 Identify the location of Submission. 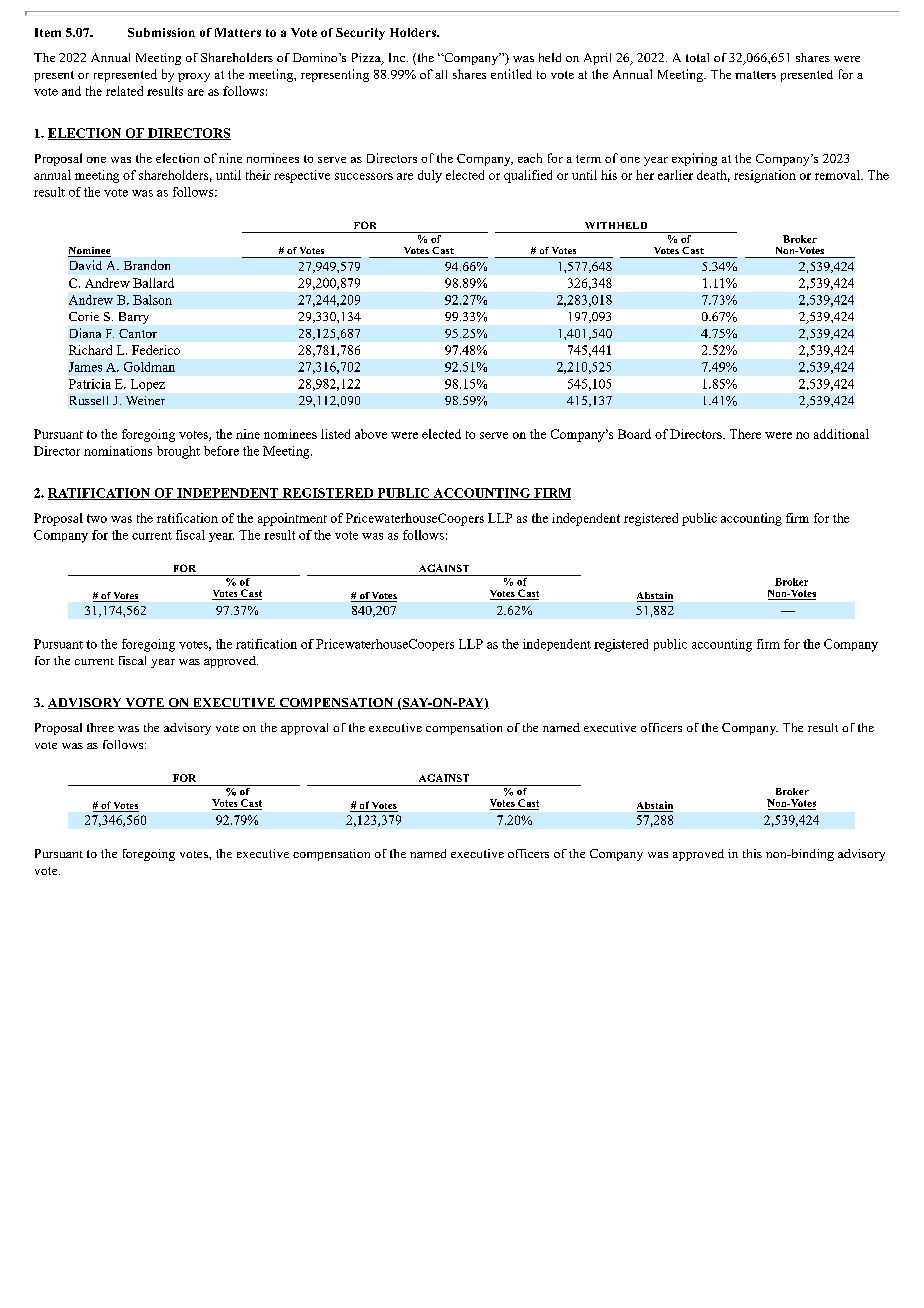
(161, 32).
